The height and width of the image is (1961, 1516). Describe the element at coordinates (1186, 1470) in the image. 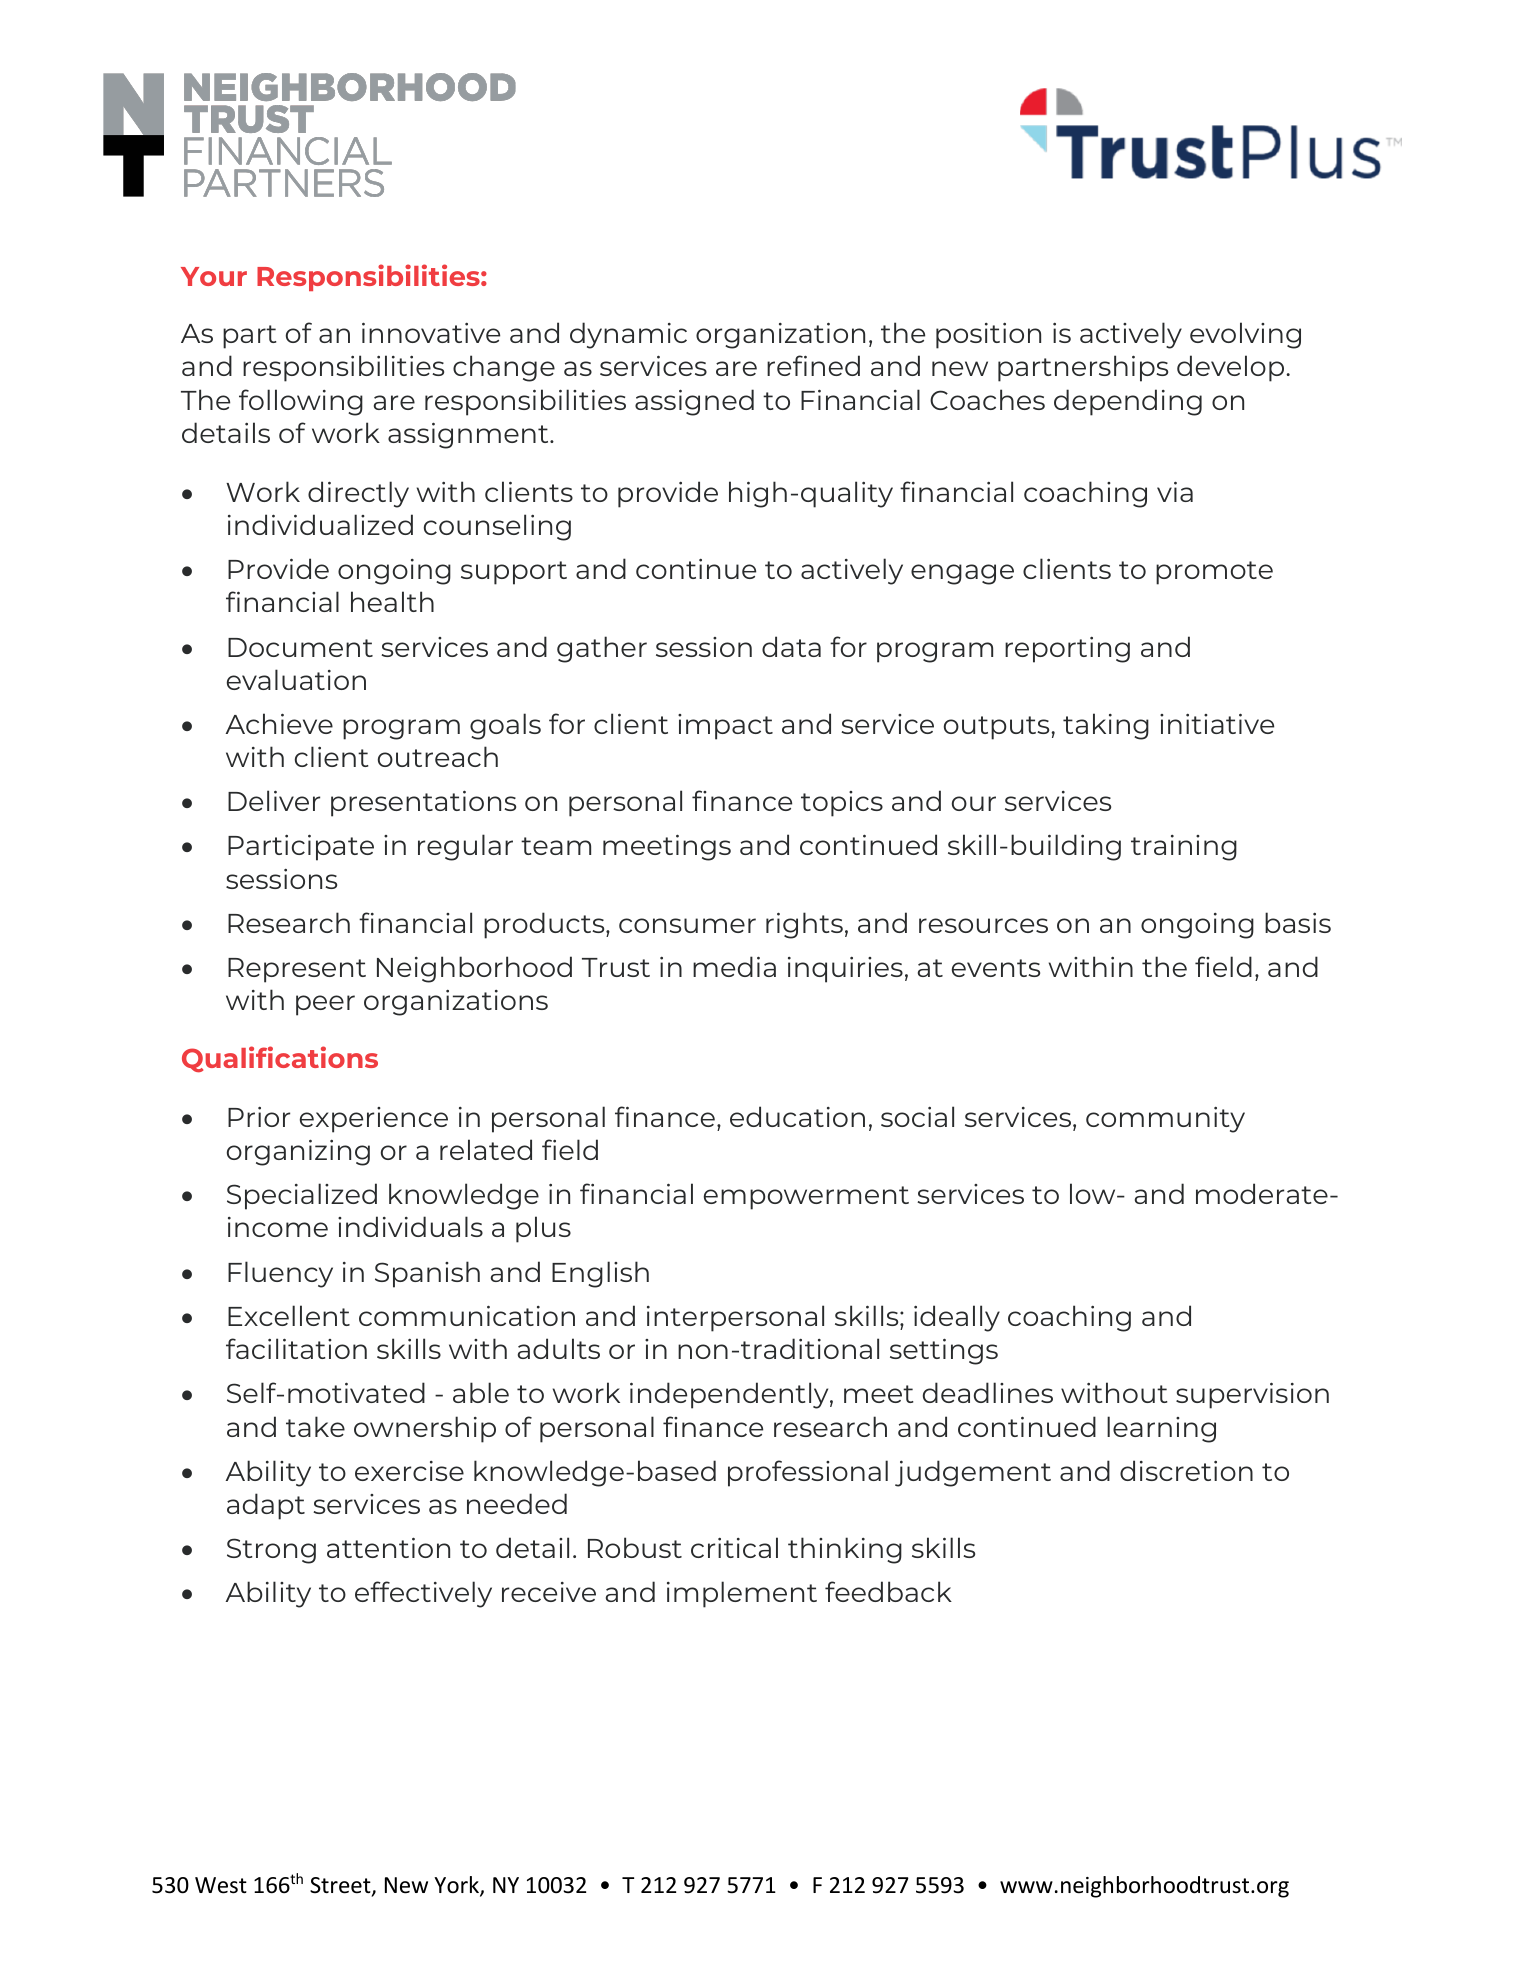

I see `discretion` at that location.
